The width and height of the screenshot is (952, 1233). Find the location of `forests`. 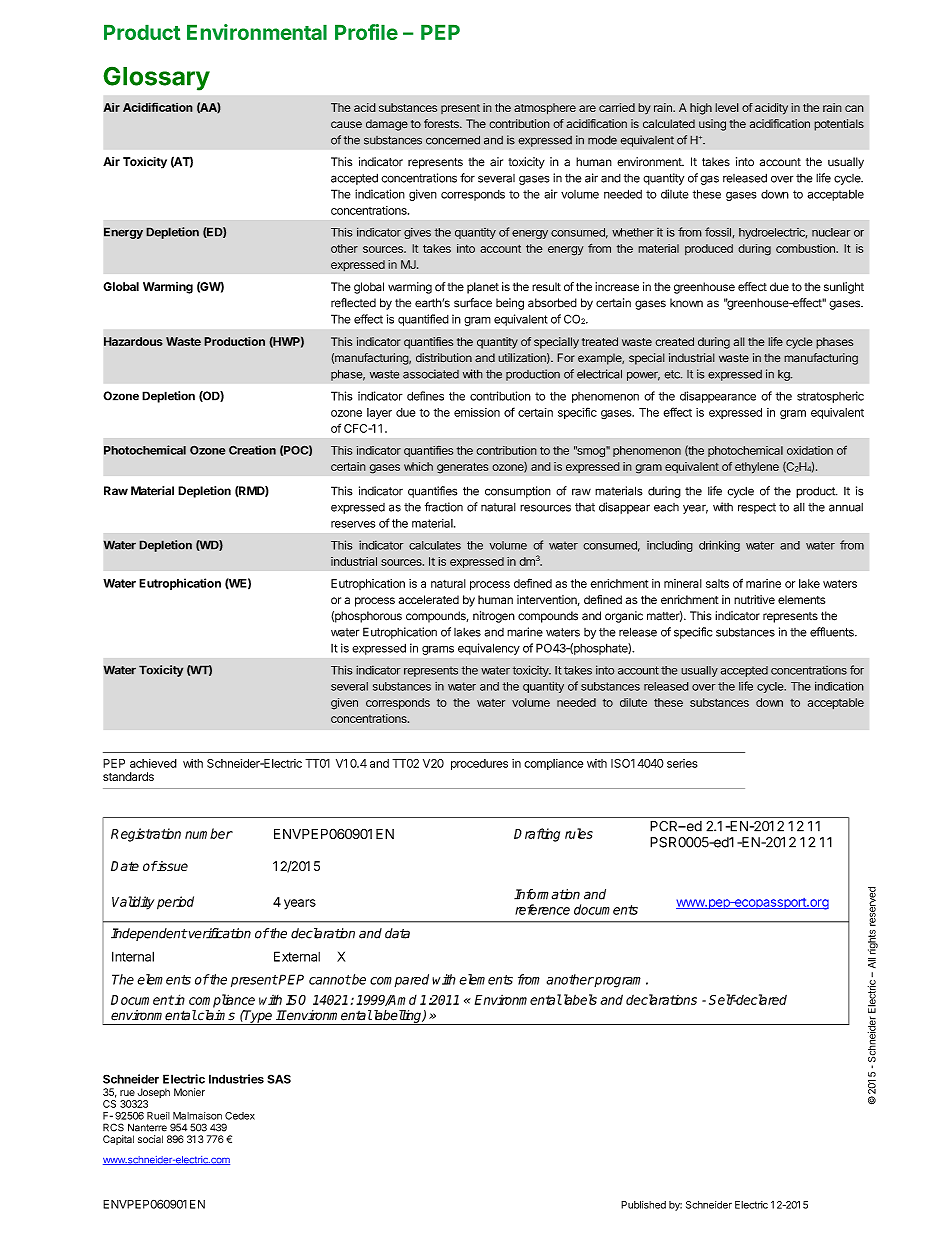

forests is located at coordinates (442, 123).
